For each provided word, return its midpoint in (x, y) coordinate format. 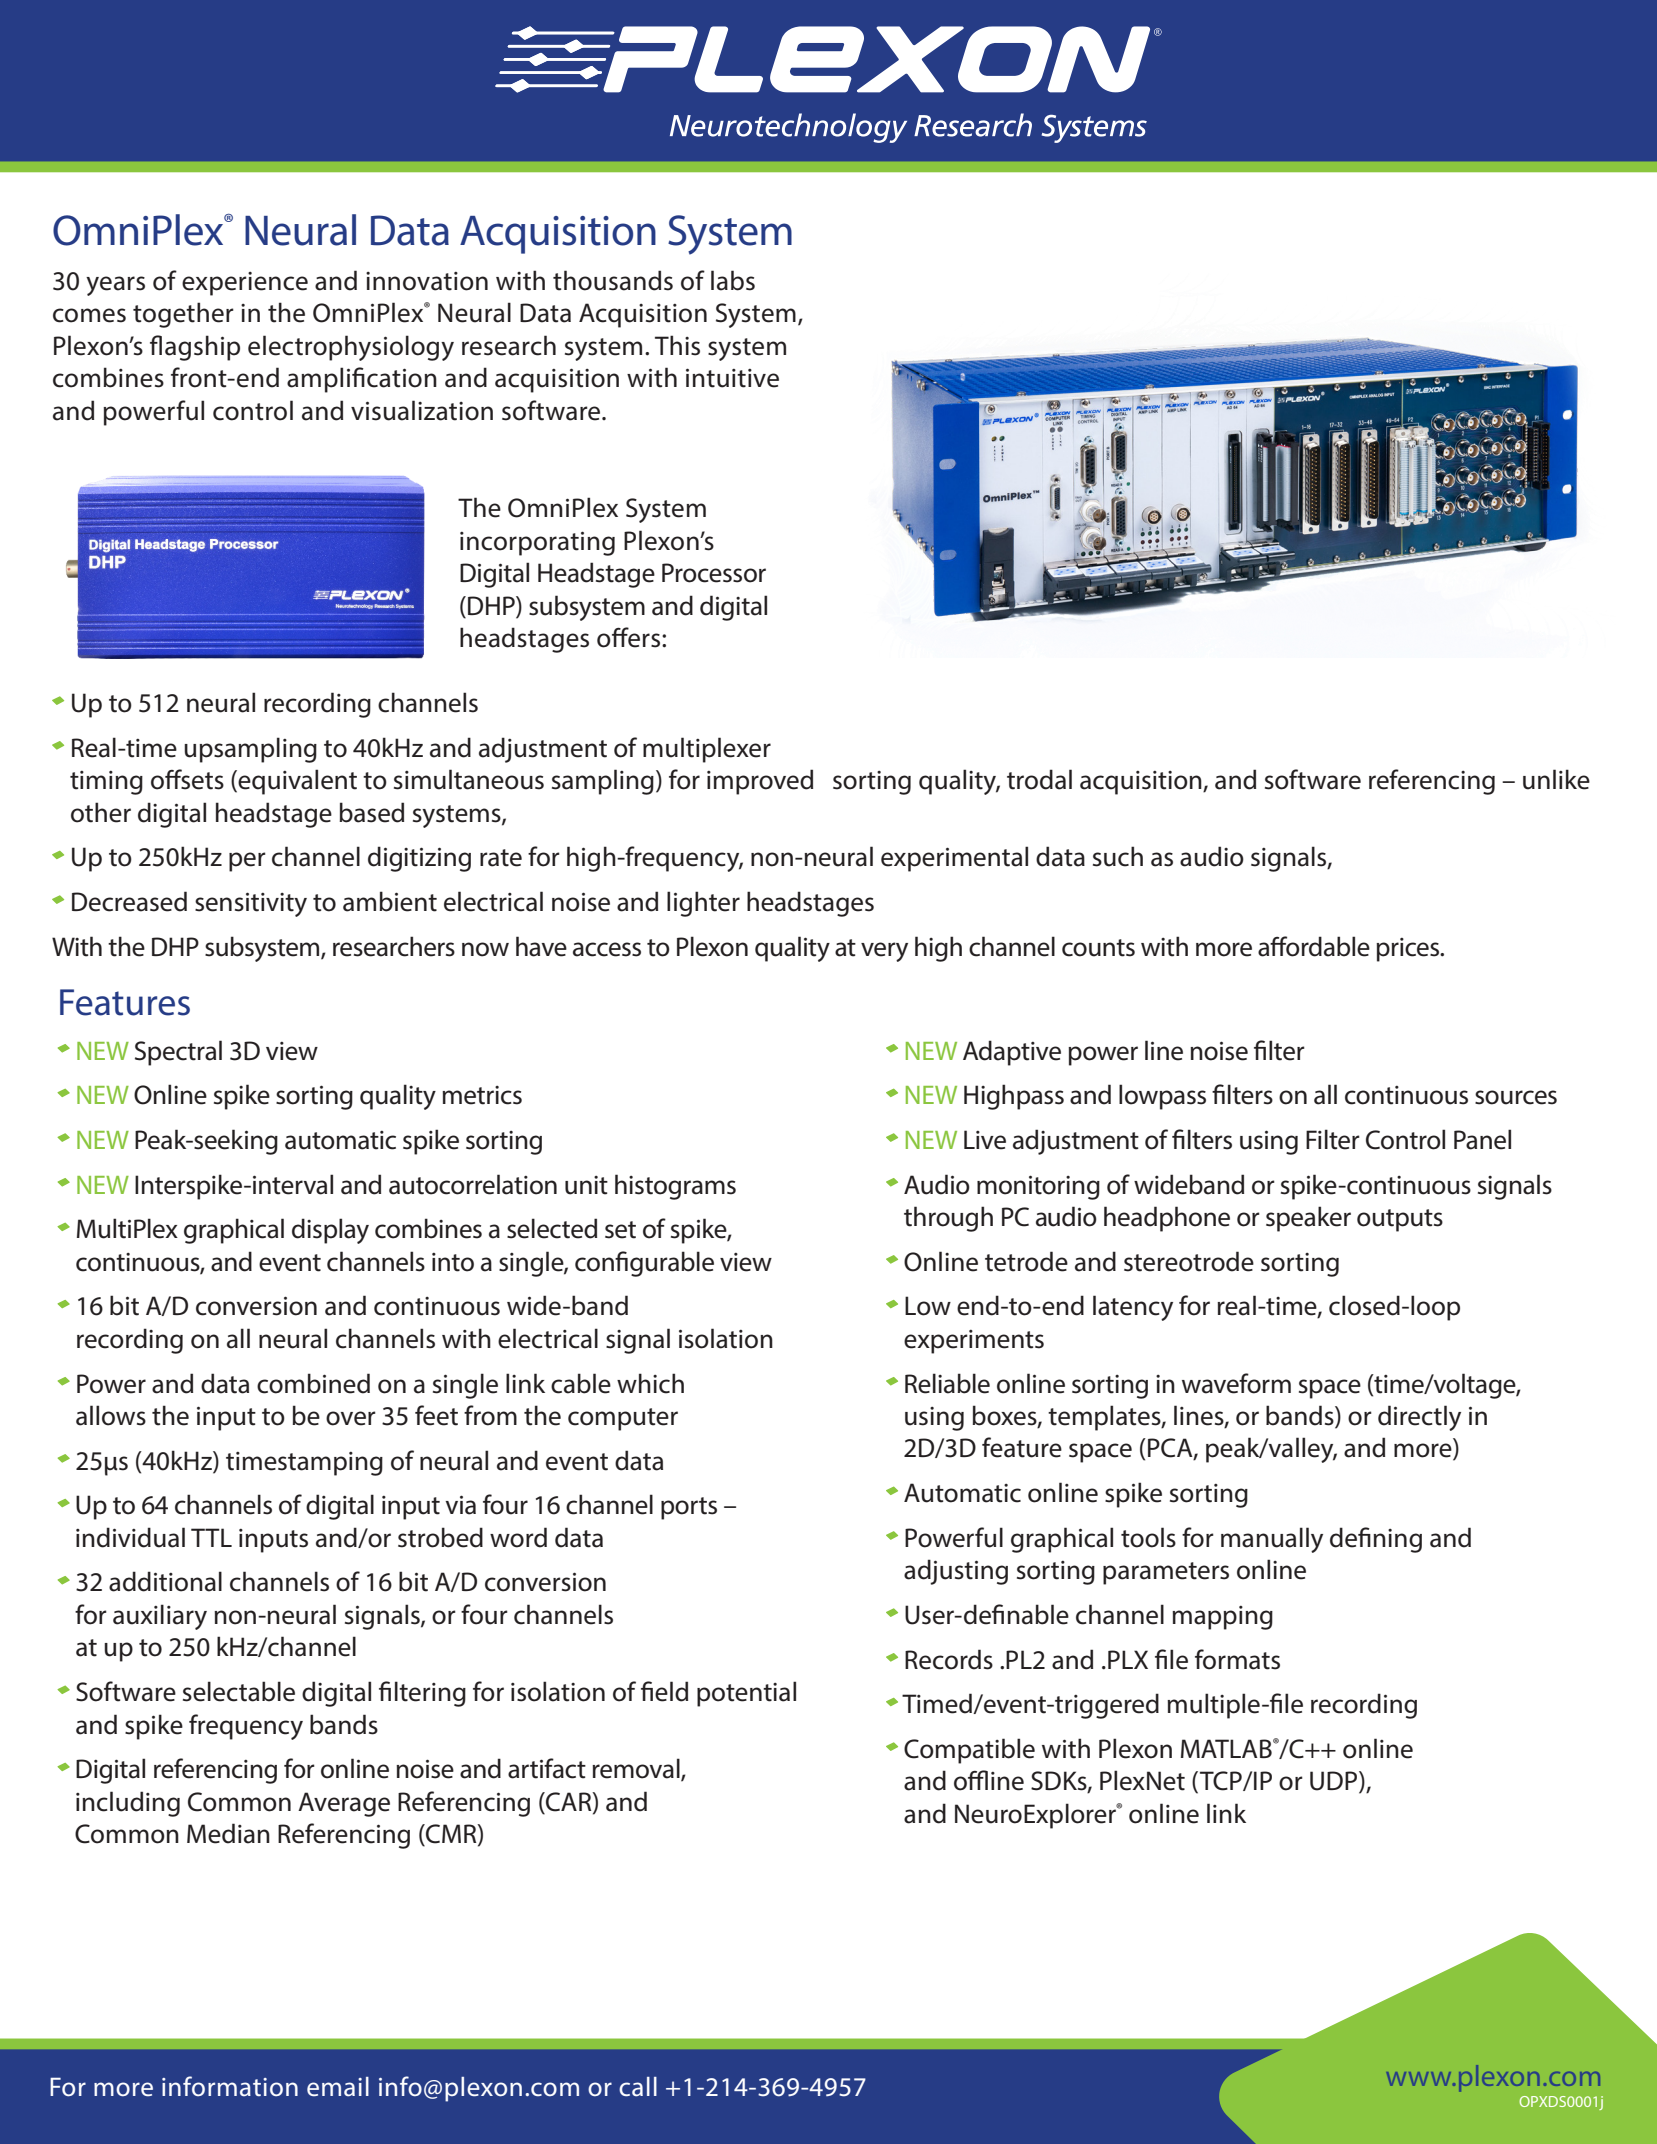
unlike (1556, 779)
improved (760, 782)
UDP (1335, 1782)
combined (313, 1383)
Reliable (947, 1383)
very (884, 952)
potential (746, 1694)
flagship (195, 348)
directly (1419, 1418)
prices (1409, 950)
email (338, 2087)
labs (733, 280)
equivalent (297, 782)
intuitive (732, 378)
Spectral (178, 1053)
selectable (239, 1691)
